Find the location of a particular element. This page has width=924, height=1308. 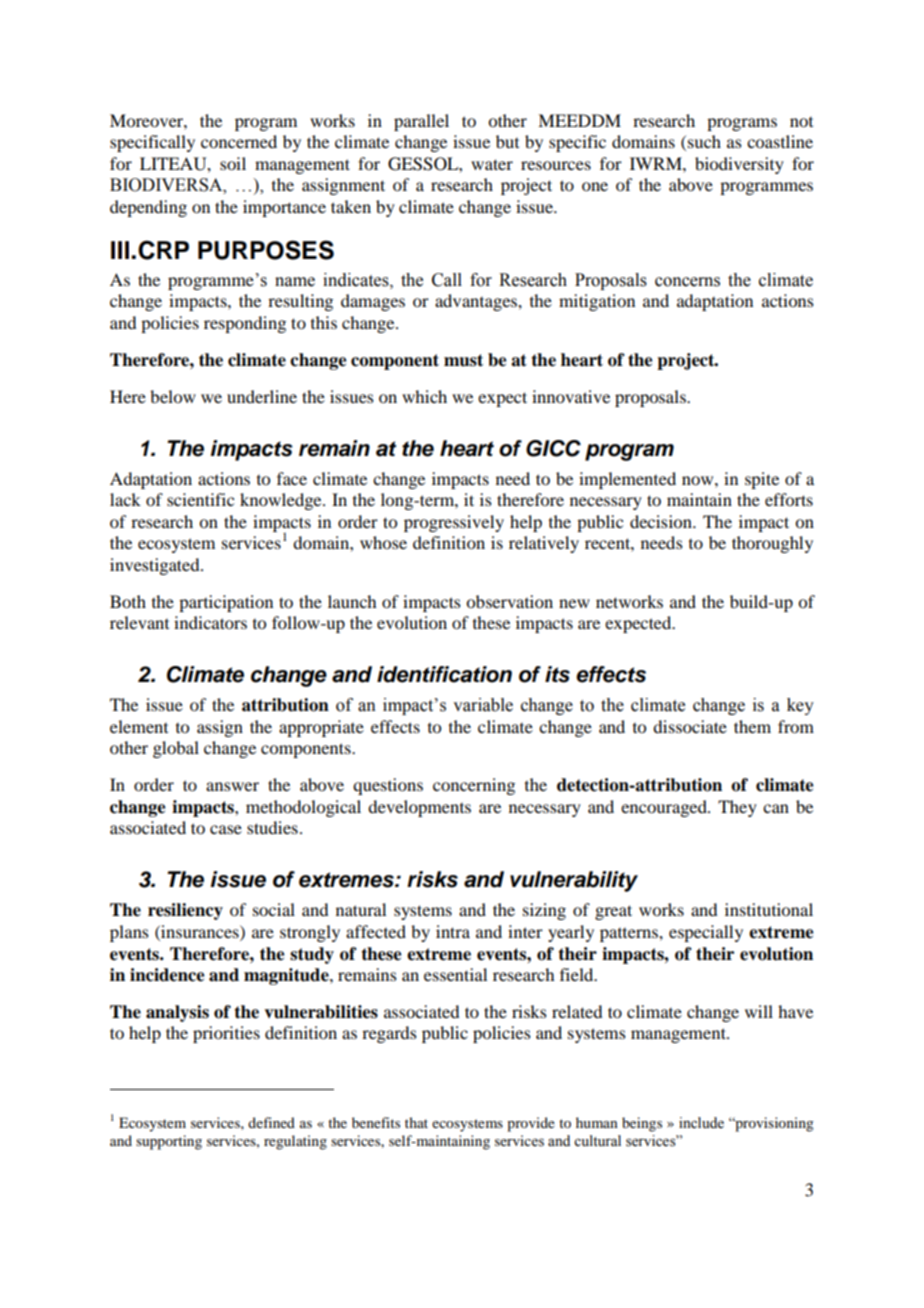

identification is located at coordinates (444, 674).
